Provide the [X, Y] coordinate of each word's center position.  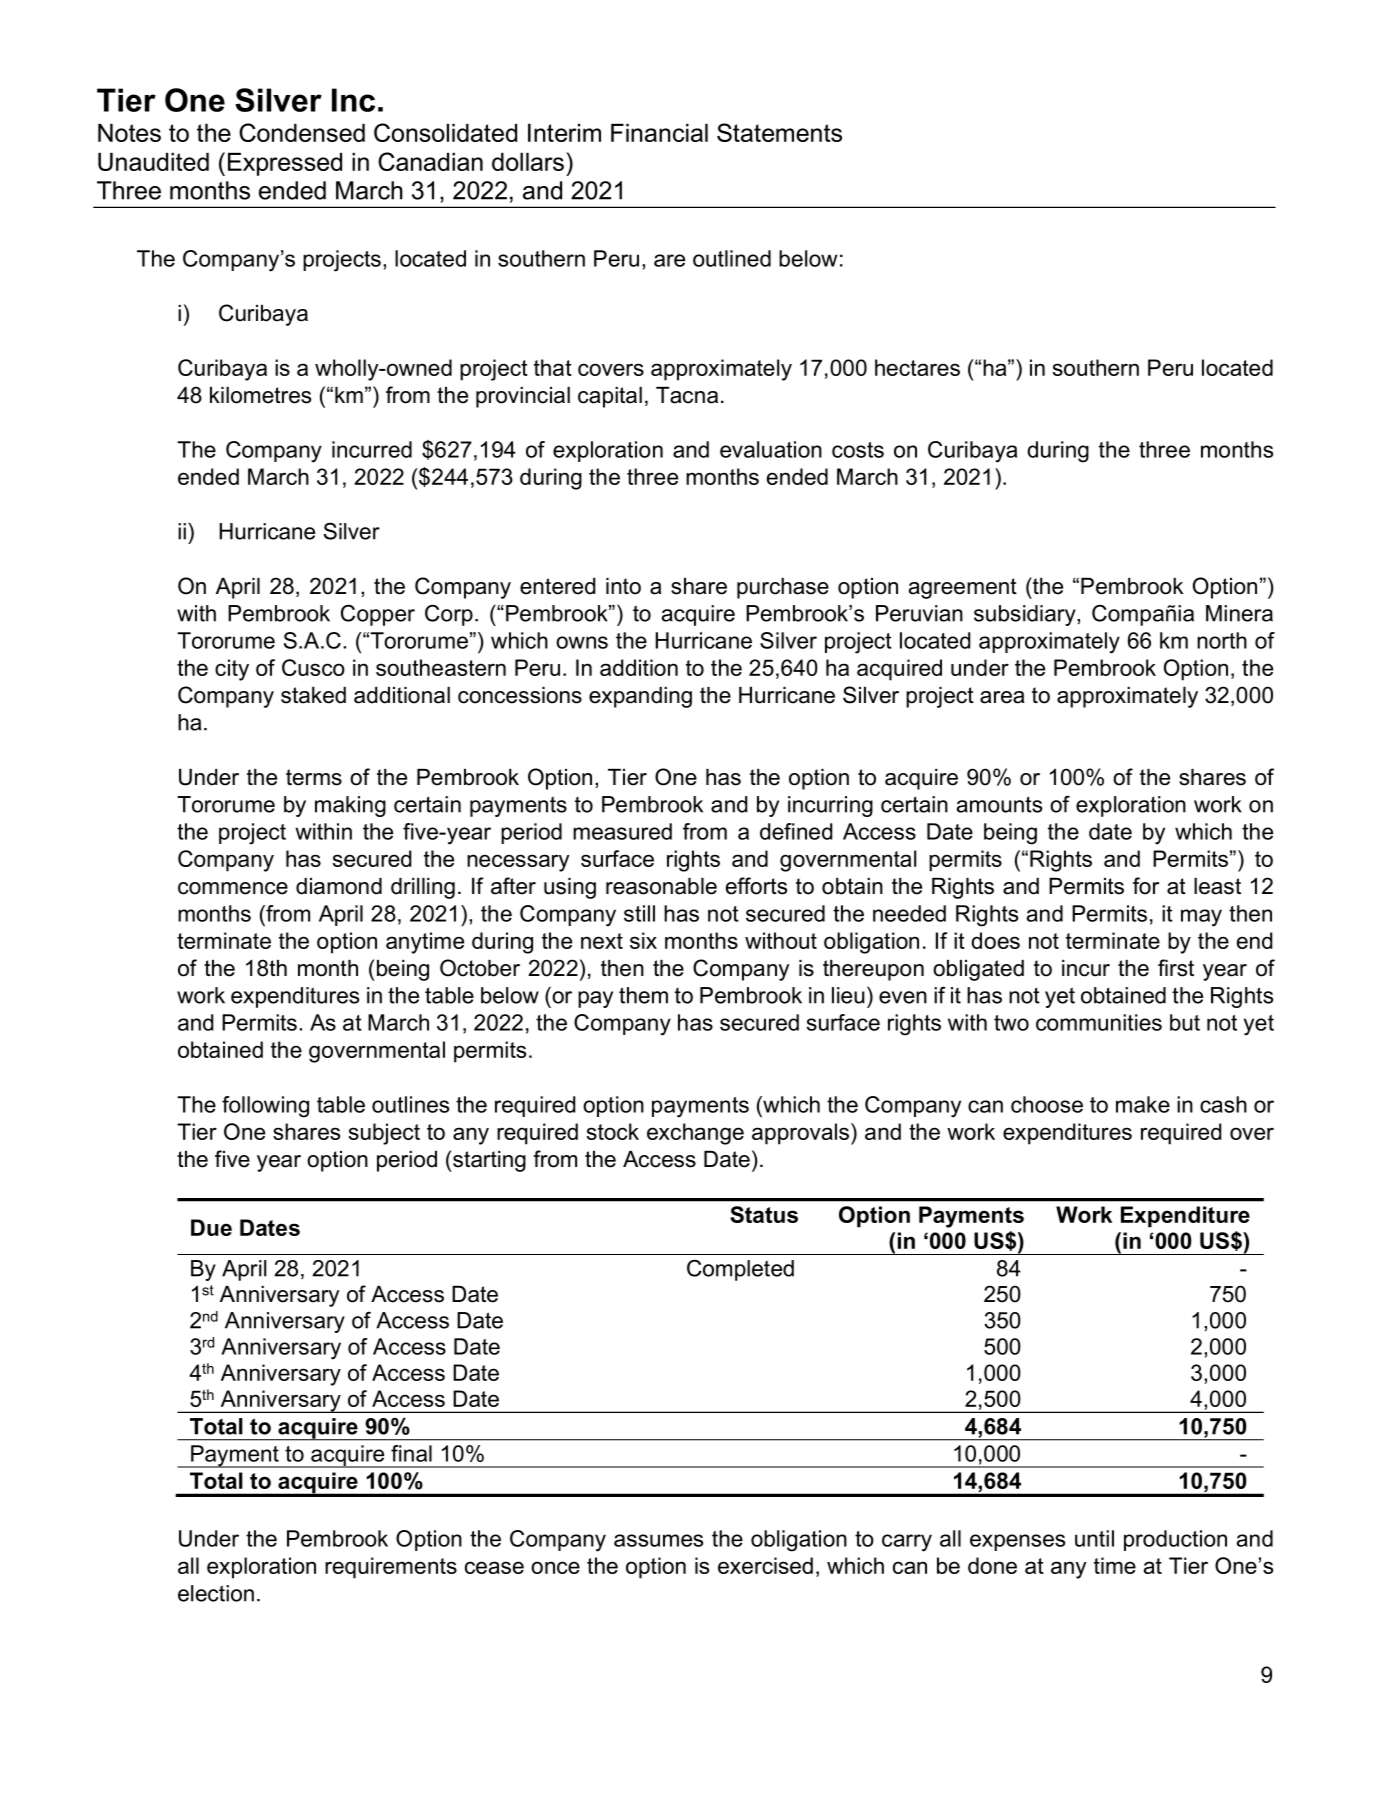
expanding [640, 697]
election [216, 1593]
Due [211, 1227]
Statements [779, 132]
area [1002, 697]
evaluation [771, 449]
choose [1047, 1104]
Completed [740, 1270]
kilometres [260, 395]
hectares [917, 367]
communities [1099, 1022]
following [265, 1107]
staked [313, 695]
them [643, 995]
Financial [659, 133]
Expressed [285, 164]
